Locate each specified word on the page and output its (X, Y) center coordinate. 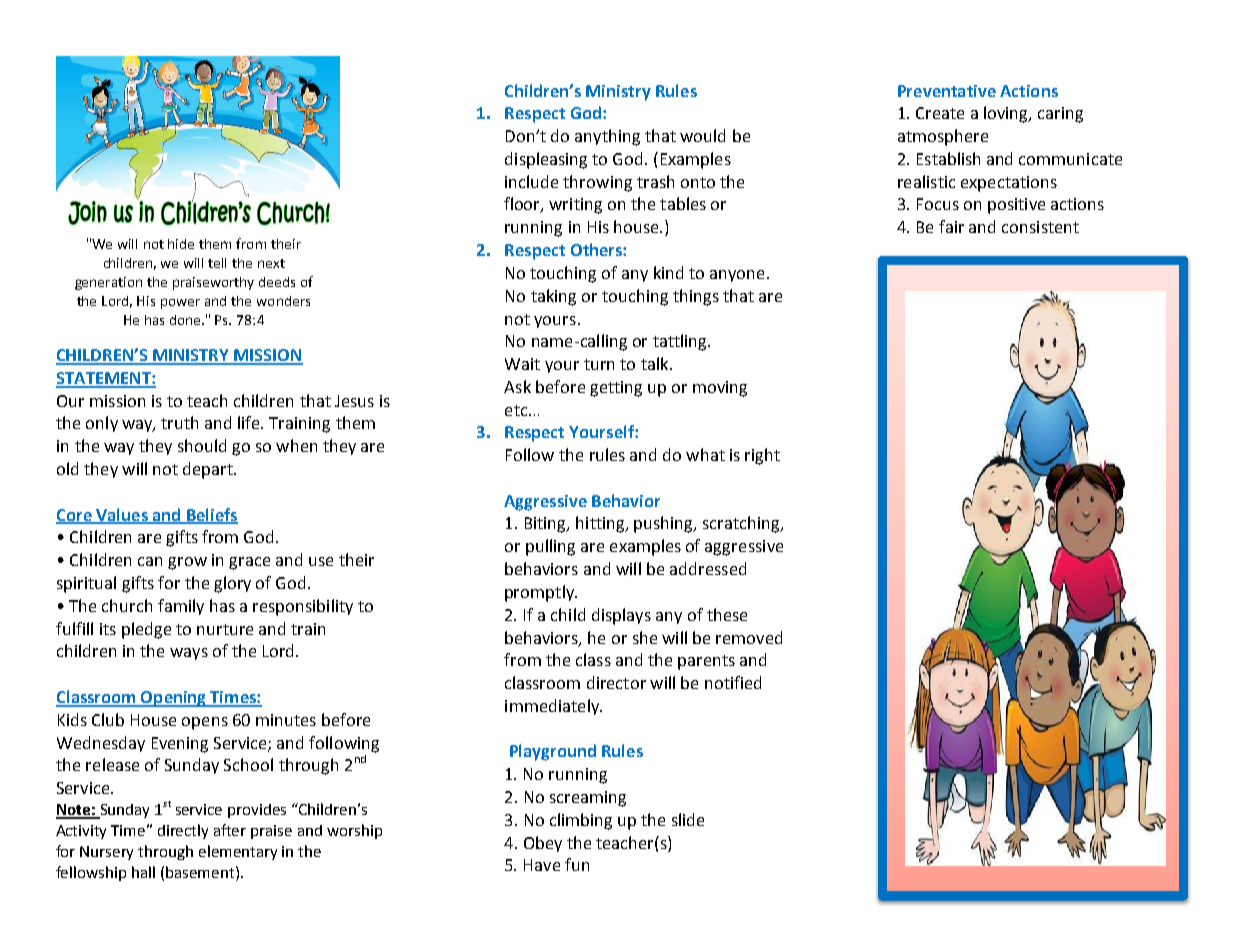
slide (688, 819)
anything (607, 137)
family (181, 607)
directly (183, 831)
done (186, 320)
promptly (541, 593)
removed (749, 637)
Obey (543, 844)
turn (599, 364)
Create (940, 113)
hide (181, 244)
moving (720, 389)
